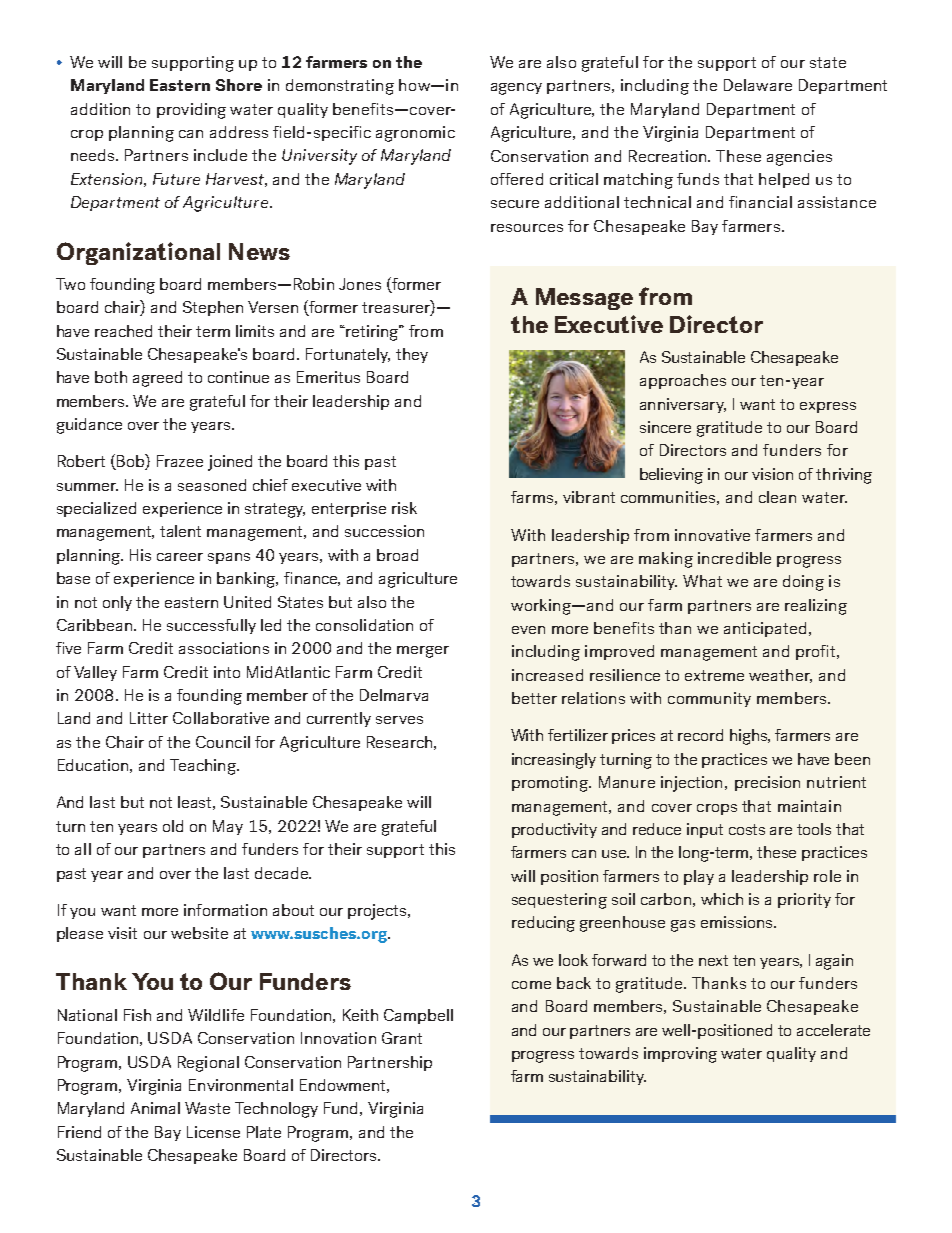  I want to click on Grant, so click(402, 1038).
